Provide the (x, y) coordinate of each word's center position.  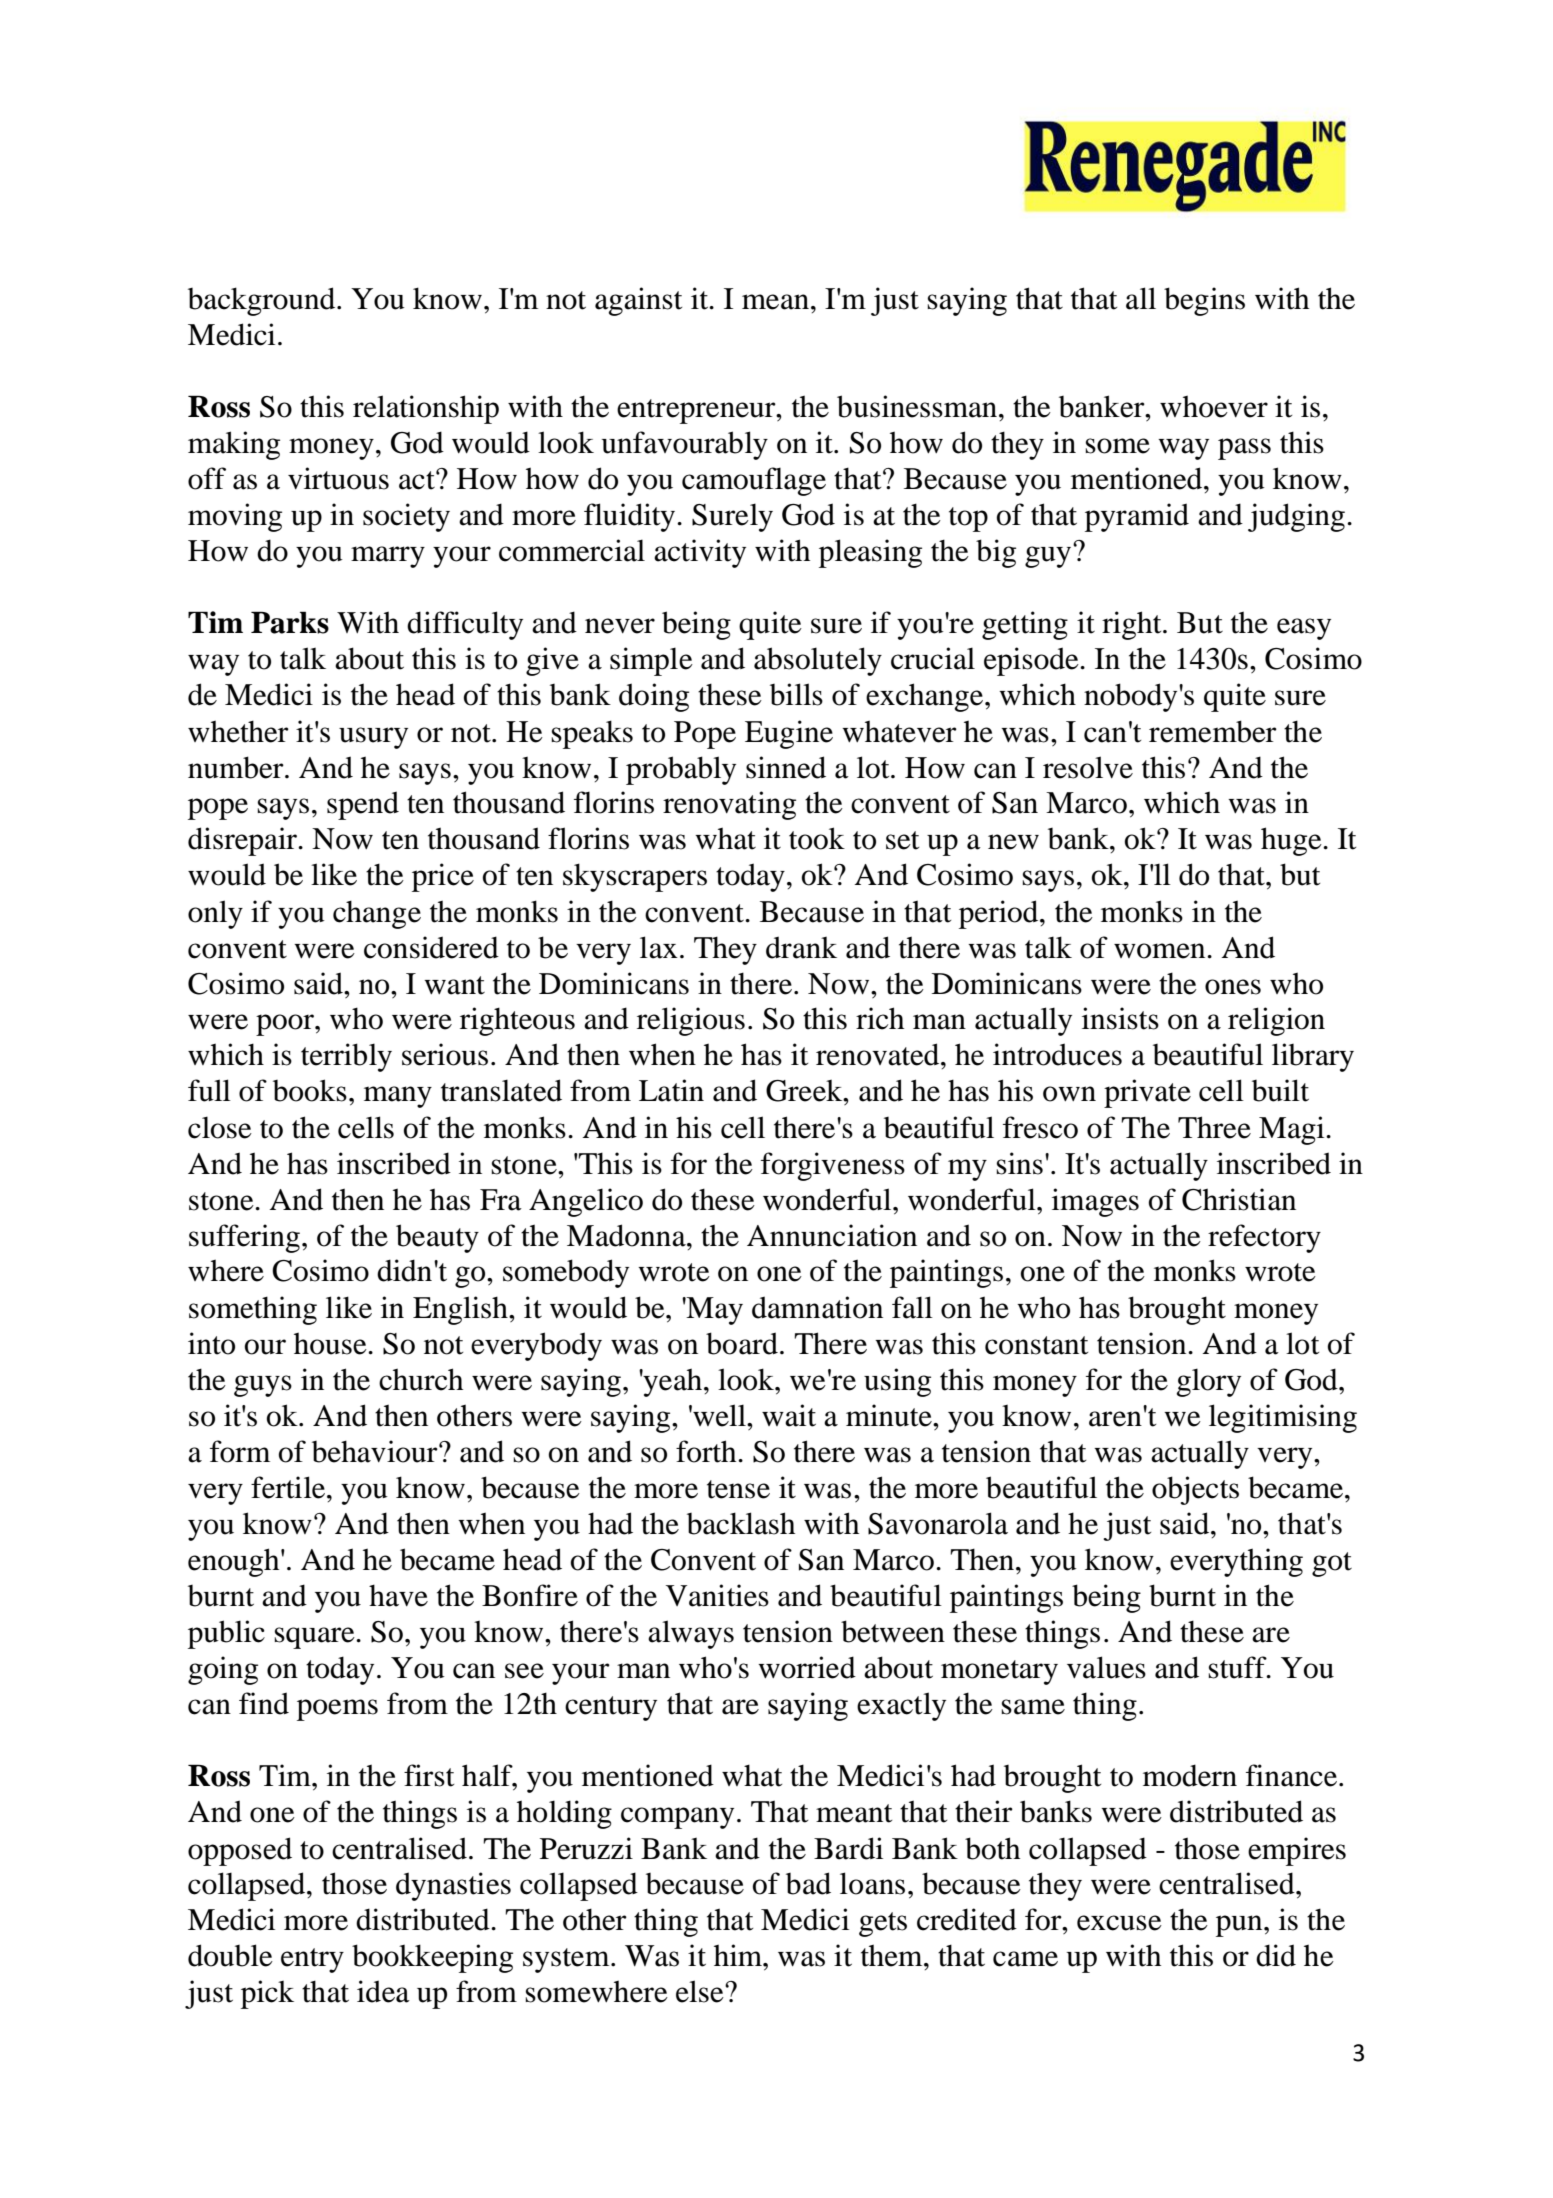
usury (373, 738)
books (310, 1090)
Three (1214, 1127)
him (739, 1955)
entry (312, 1960)
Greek (805, 1091)
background (263, 301)
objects (1195, 1490)
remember (1213, 731)
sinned (786, 767)
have (398, 1595)
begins (1204, 301)
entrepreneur (697, 411)
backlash (741, 1523)
